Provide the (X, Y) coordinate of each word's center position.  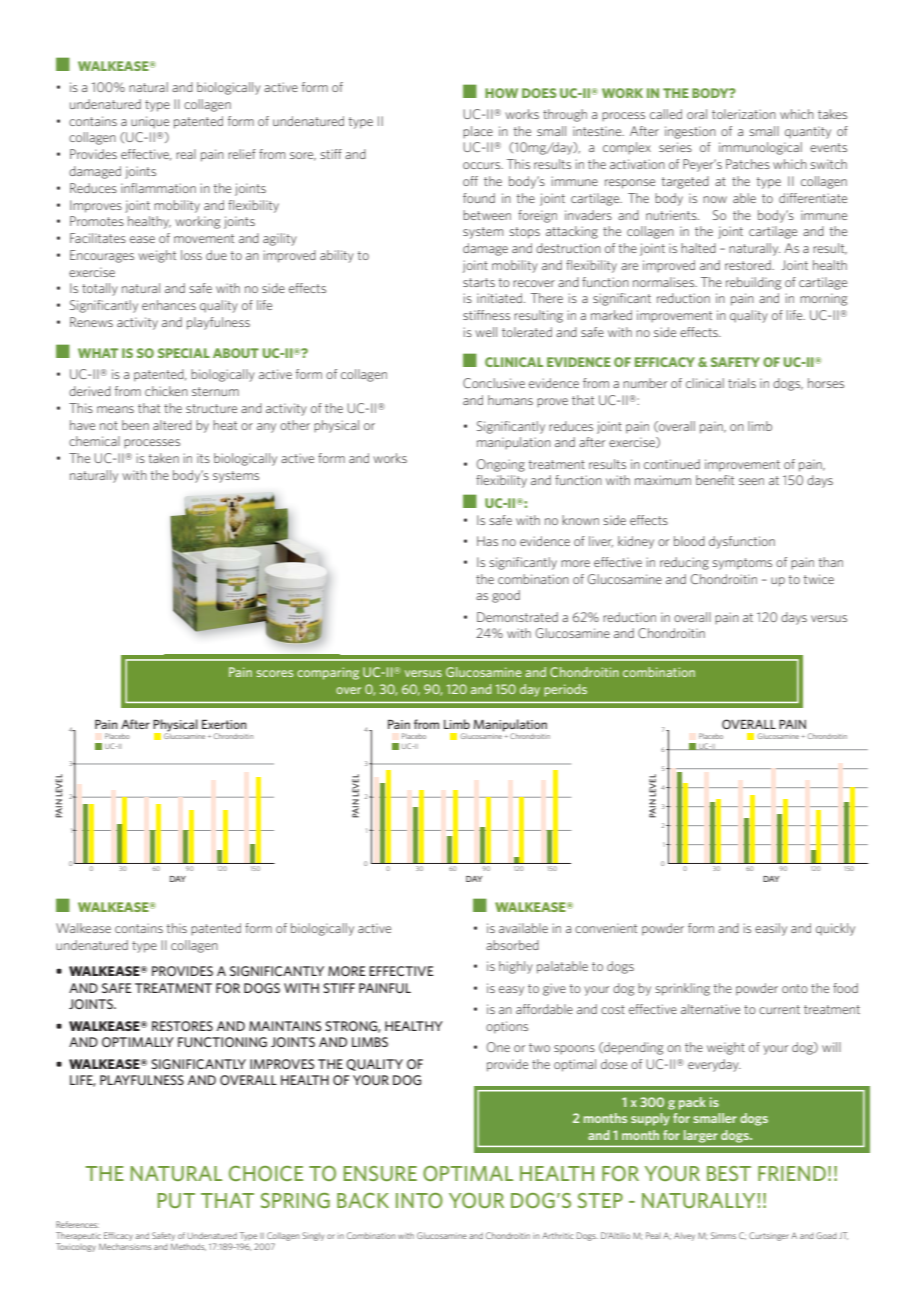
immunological (760, 148)
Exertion (224, 724)
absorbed (512, 945)
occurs (483, 165)
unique (150, 122)
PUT (176, 1200)
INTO (419, 1200)
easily (771, 929)
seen (751, 481)
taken (164, 458)
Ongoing (501, 465)
